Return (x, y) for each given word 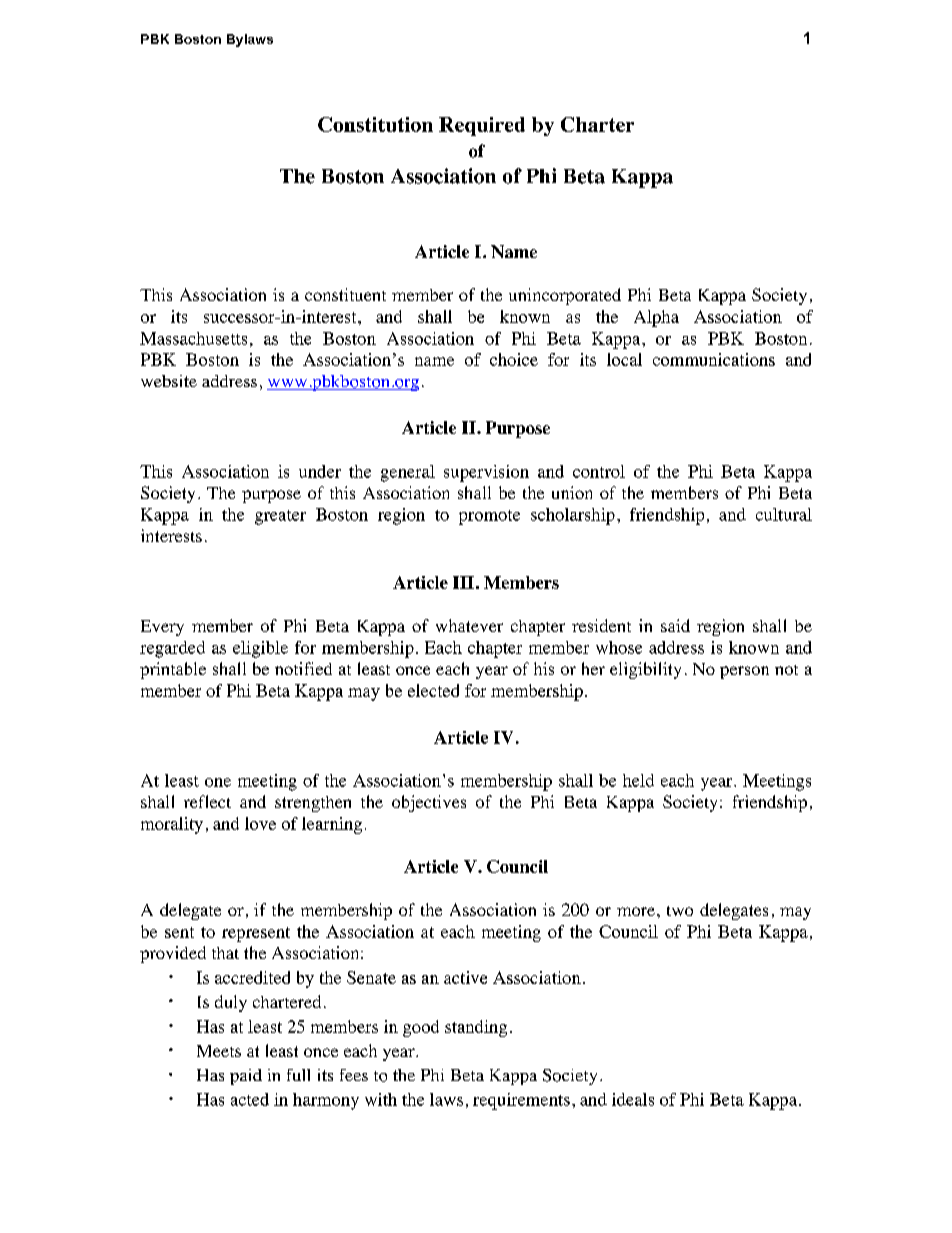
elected (433, 690)
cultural (784, 514)
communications (714, 359)
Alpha (656, 318)
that (225, 953)
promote (489, 517)
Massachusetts (193, 338)
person (744, 672)
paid (246, 1077)
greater (280, 517)
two (680, 911)
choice (514, 359)
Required (482, 126)
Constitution (375, 124)
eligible (260, 649)
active (465, 977)
